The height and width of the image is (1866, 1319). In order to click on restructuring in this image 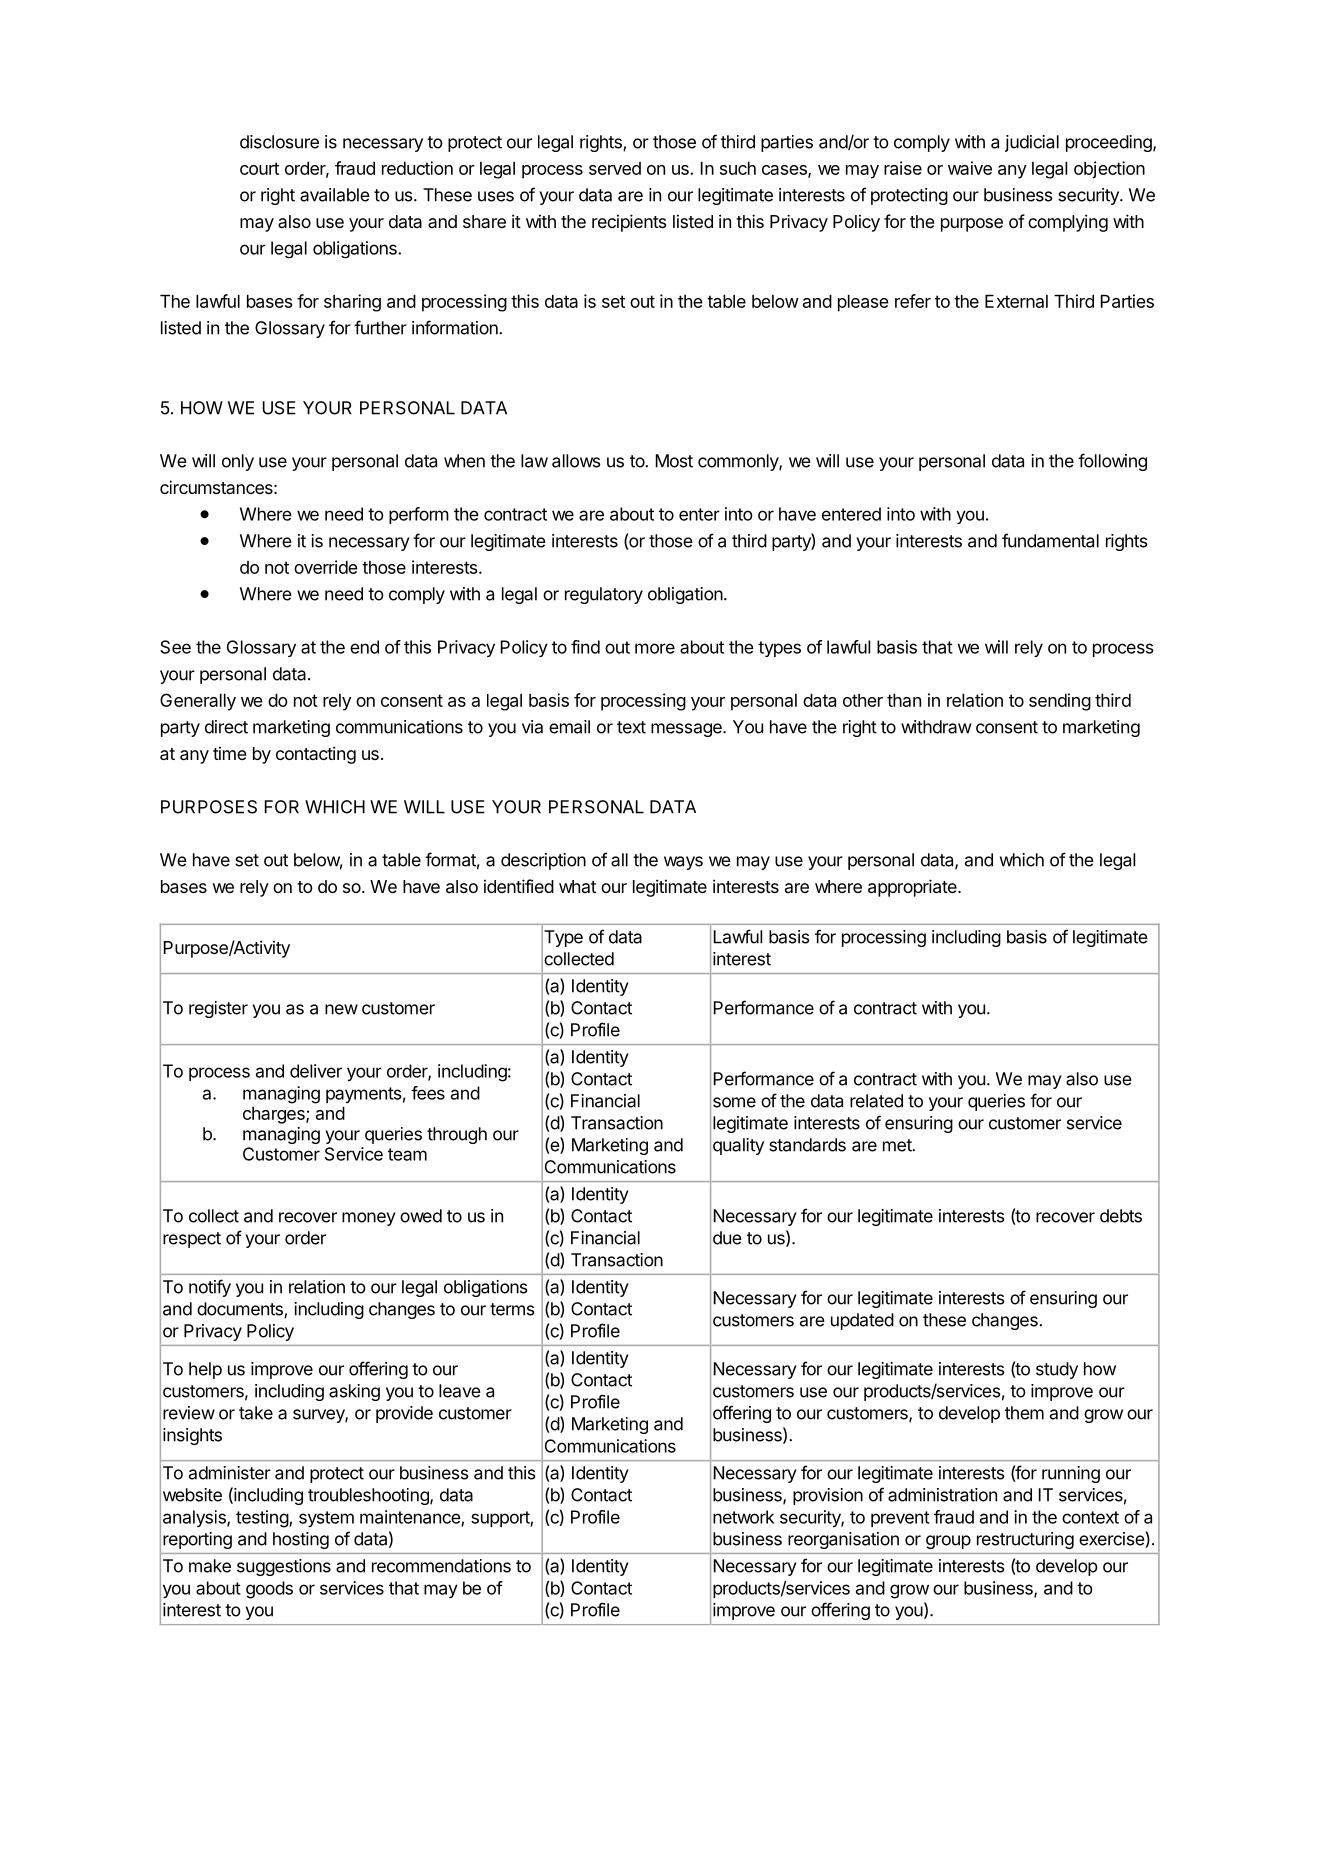, I will do `click(1025, 1540)`.
